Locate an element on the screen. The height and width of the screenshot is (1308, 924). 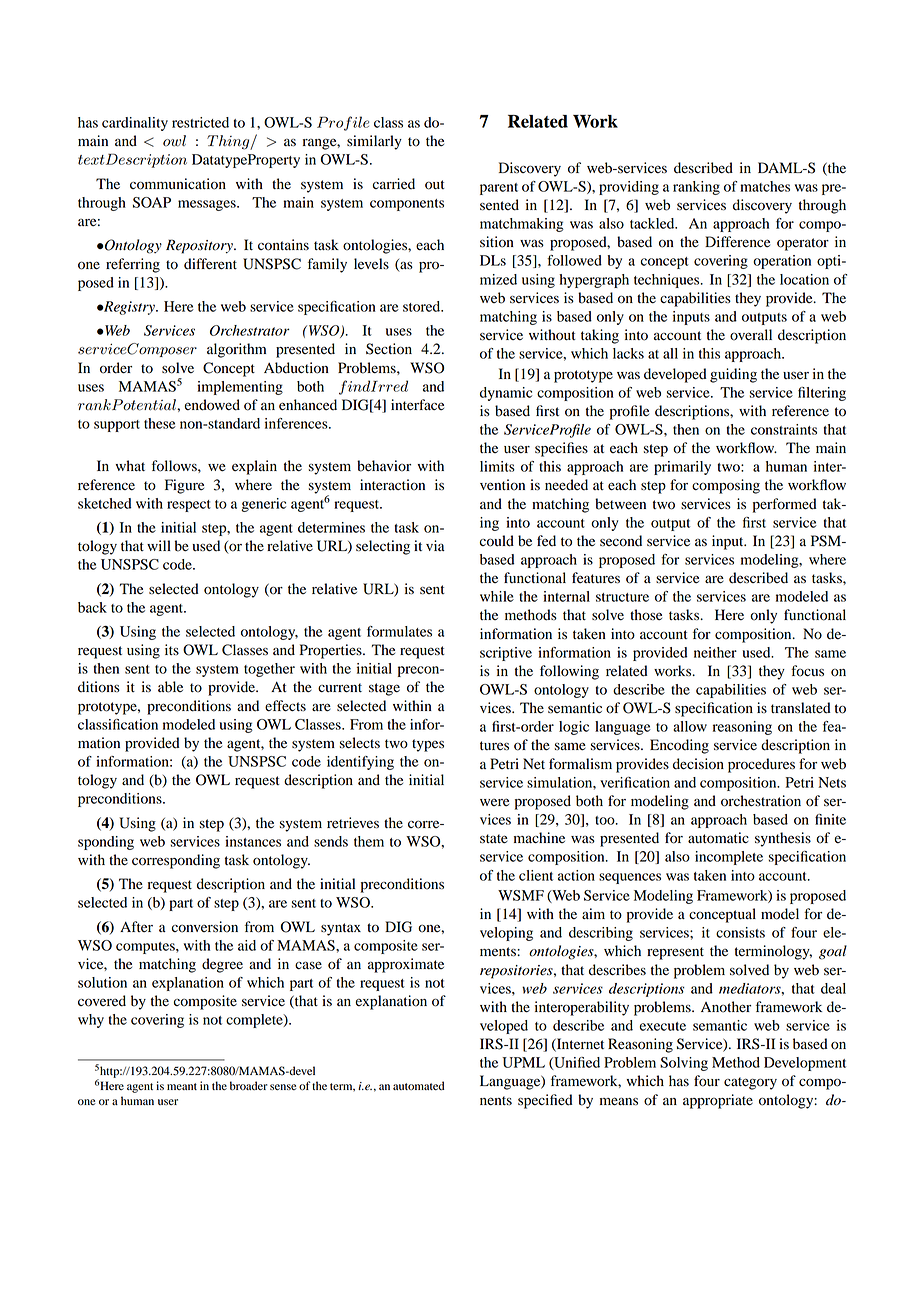
client is located at coordinates (536, 875).
